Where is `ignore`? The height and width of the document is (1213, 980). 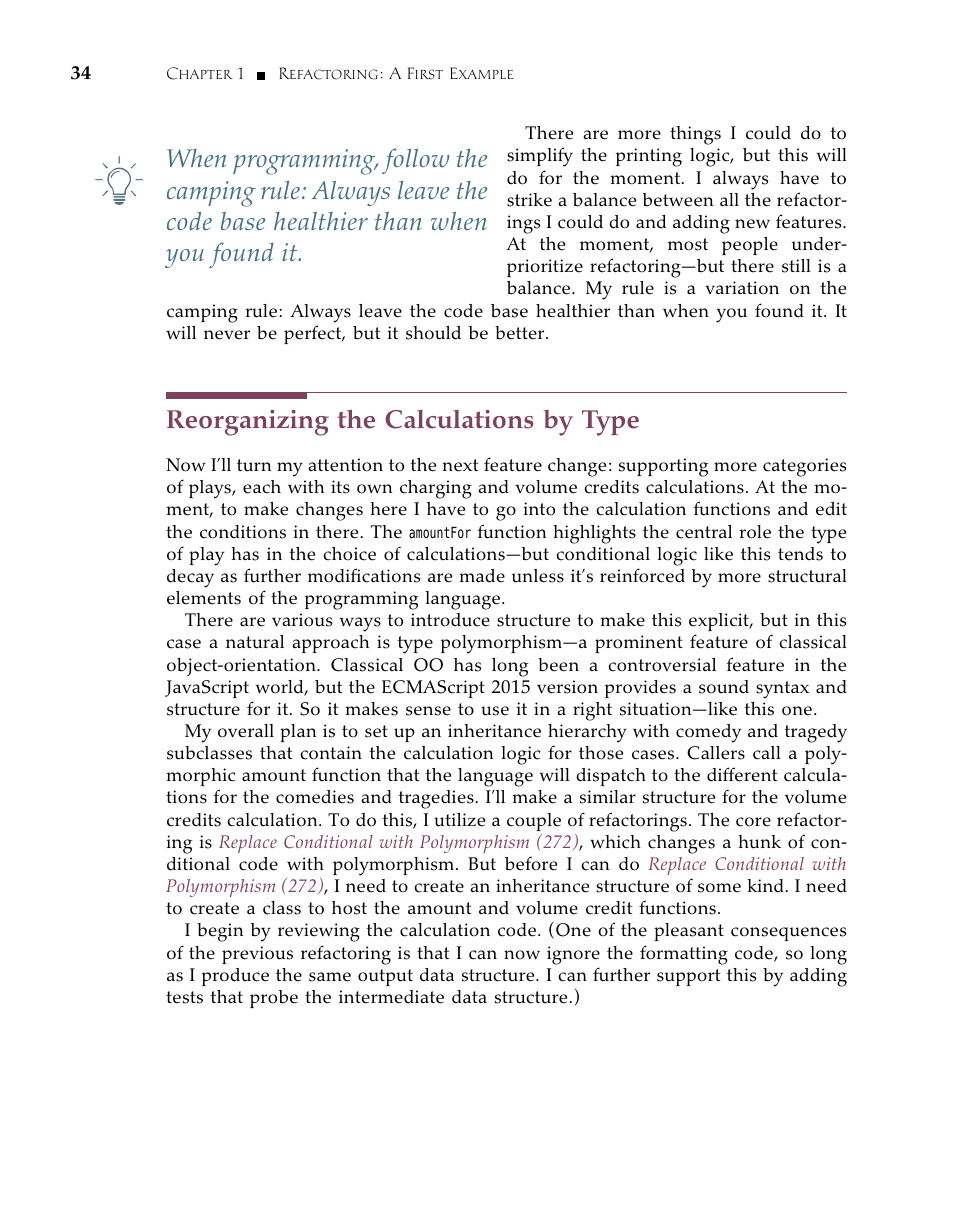 ignore is located at coordinates (573, 955).
